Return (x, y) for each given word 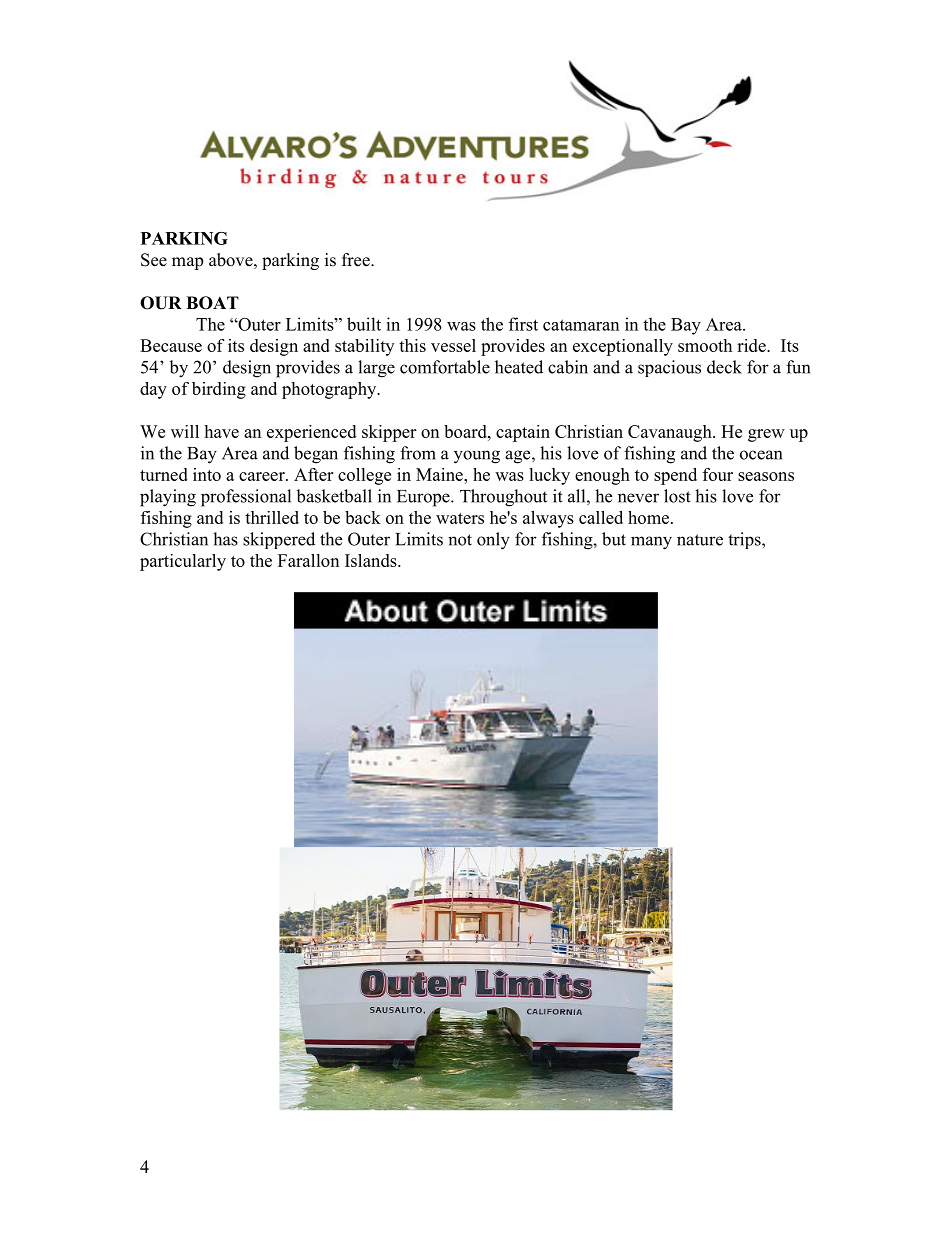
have (221, 431)
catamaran (581, 325)
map (187, 263)
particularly (183, 562)
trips (745, 540)
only (493, 541)
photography (330, 390)
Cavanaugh (671, 433)
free (357, 260)
